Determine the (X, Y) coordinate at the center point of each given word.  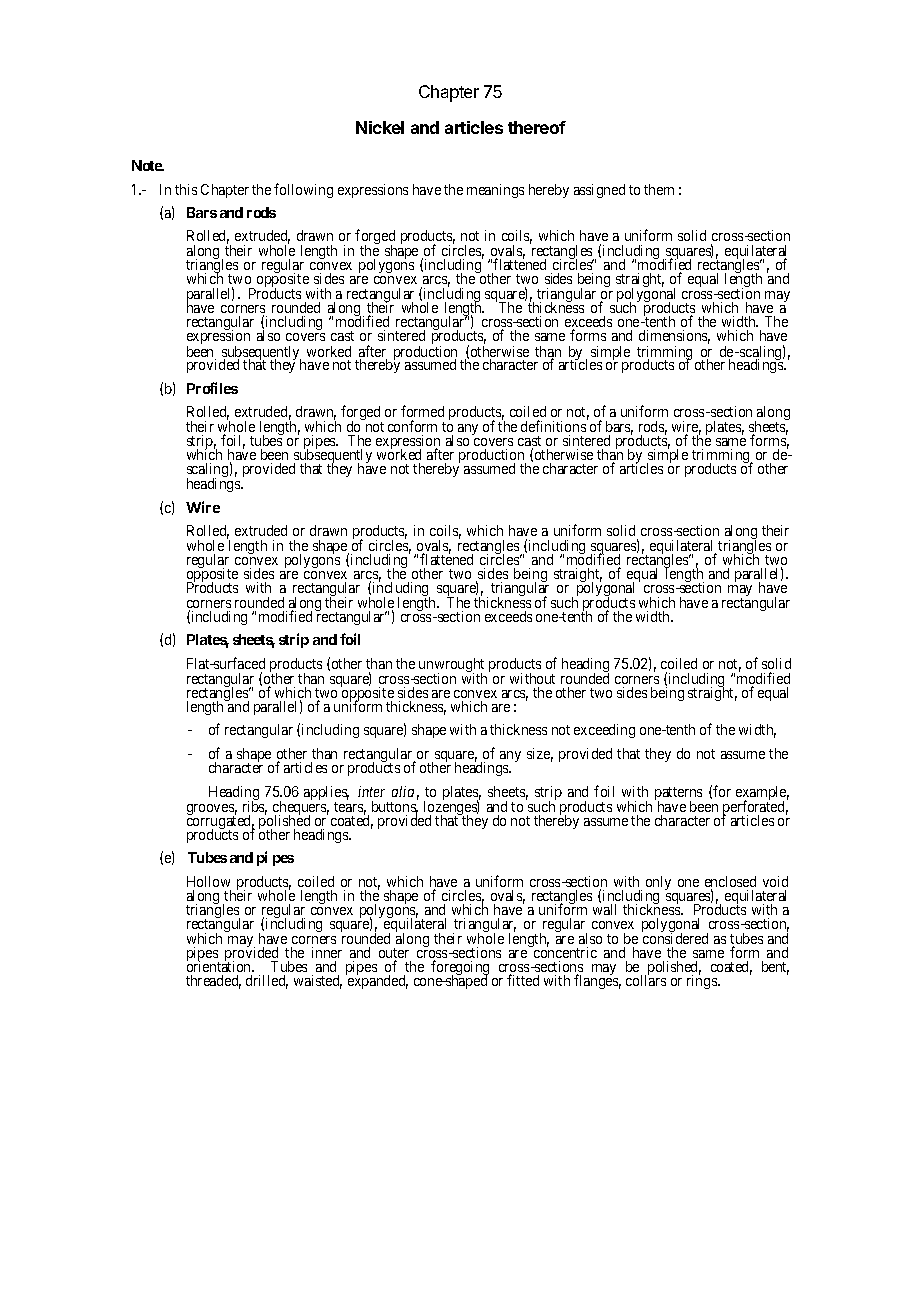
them (659, 189)
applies (326, 794)
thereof (537, 127)
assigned (599, 191)
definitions (553, 426)
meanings (495, 191)
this (186, 189)
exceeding (604, 731)
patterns (678, 795)
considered (675, 940)
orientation (220, 966)
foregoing (459, 969)
